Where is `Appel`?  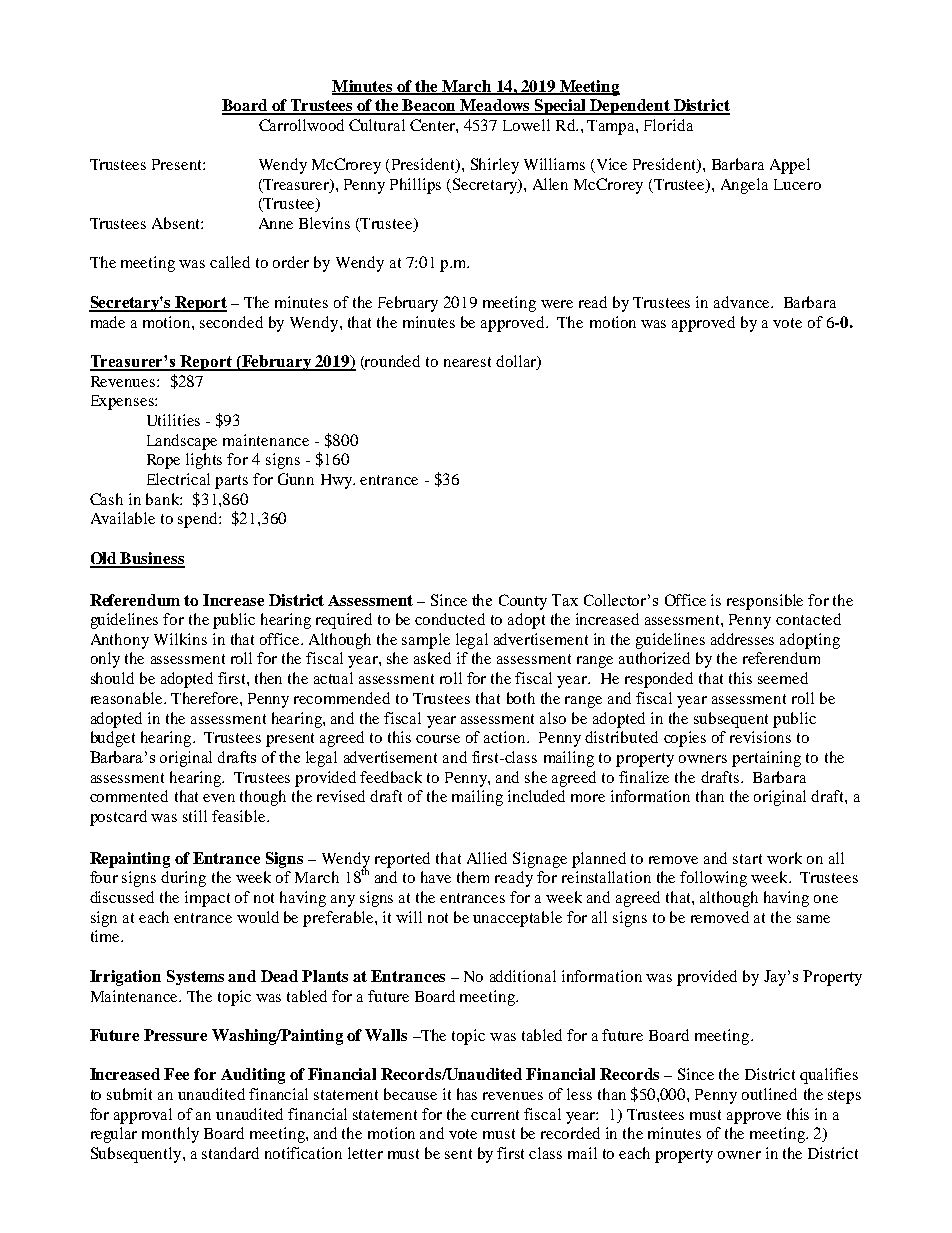
Appel is located at coordinates (790, 166).
